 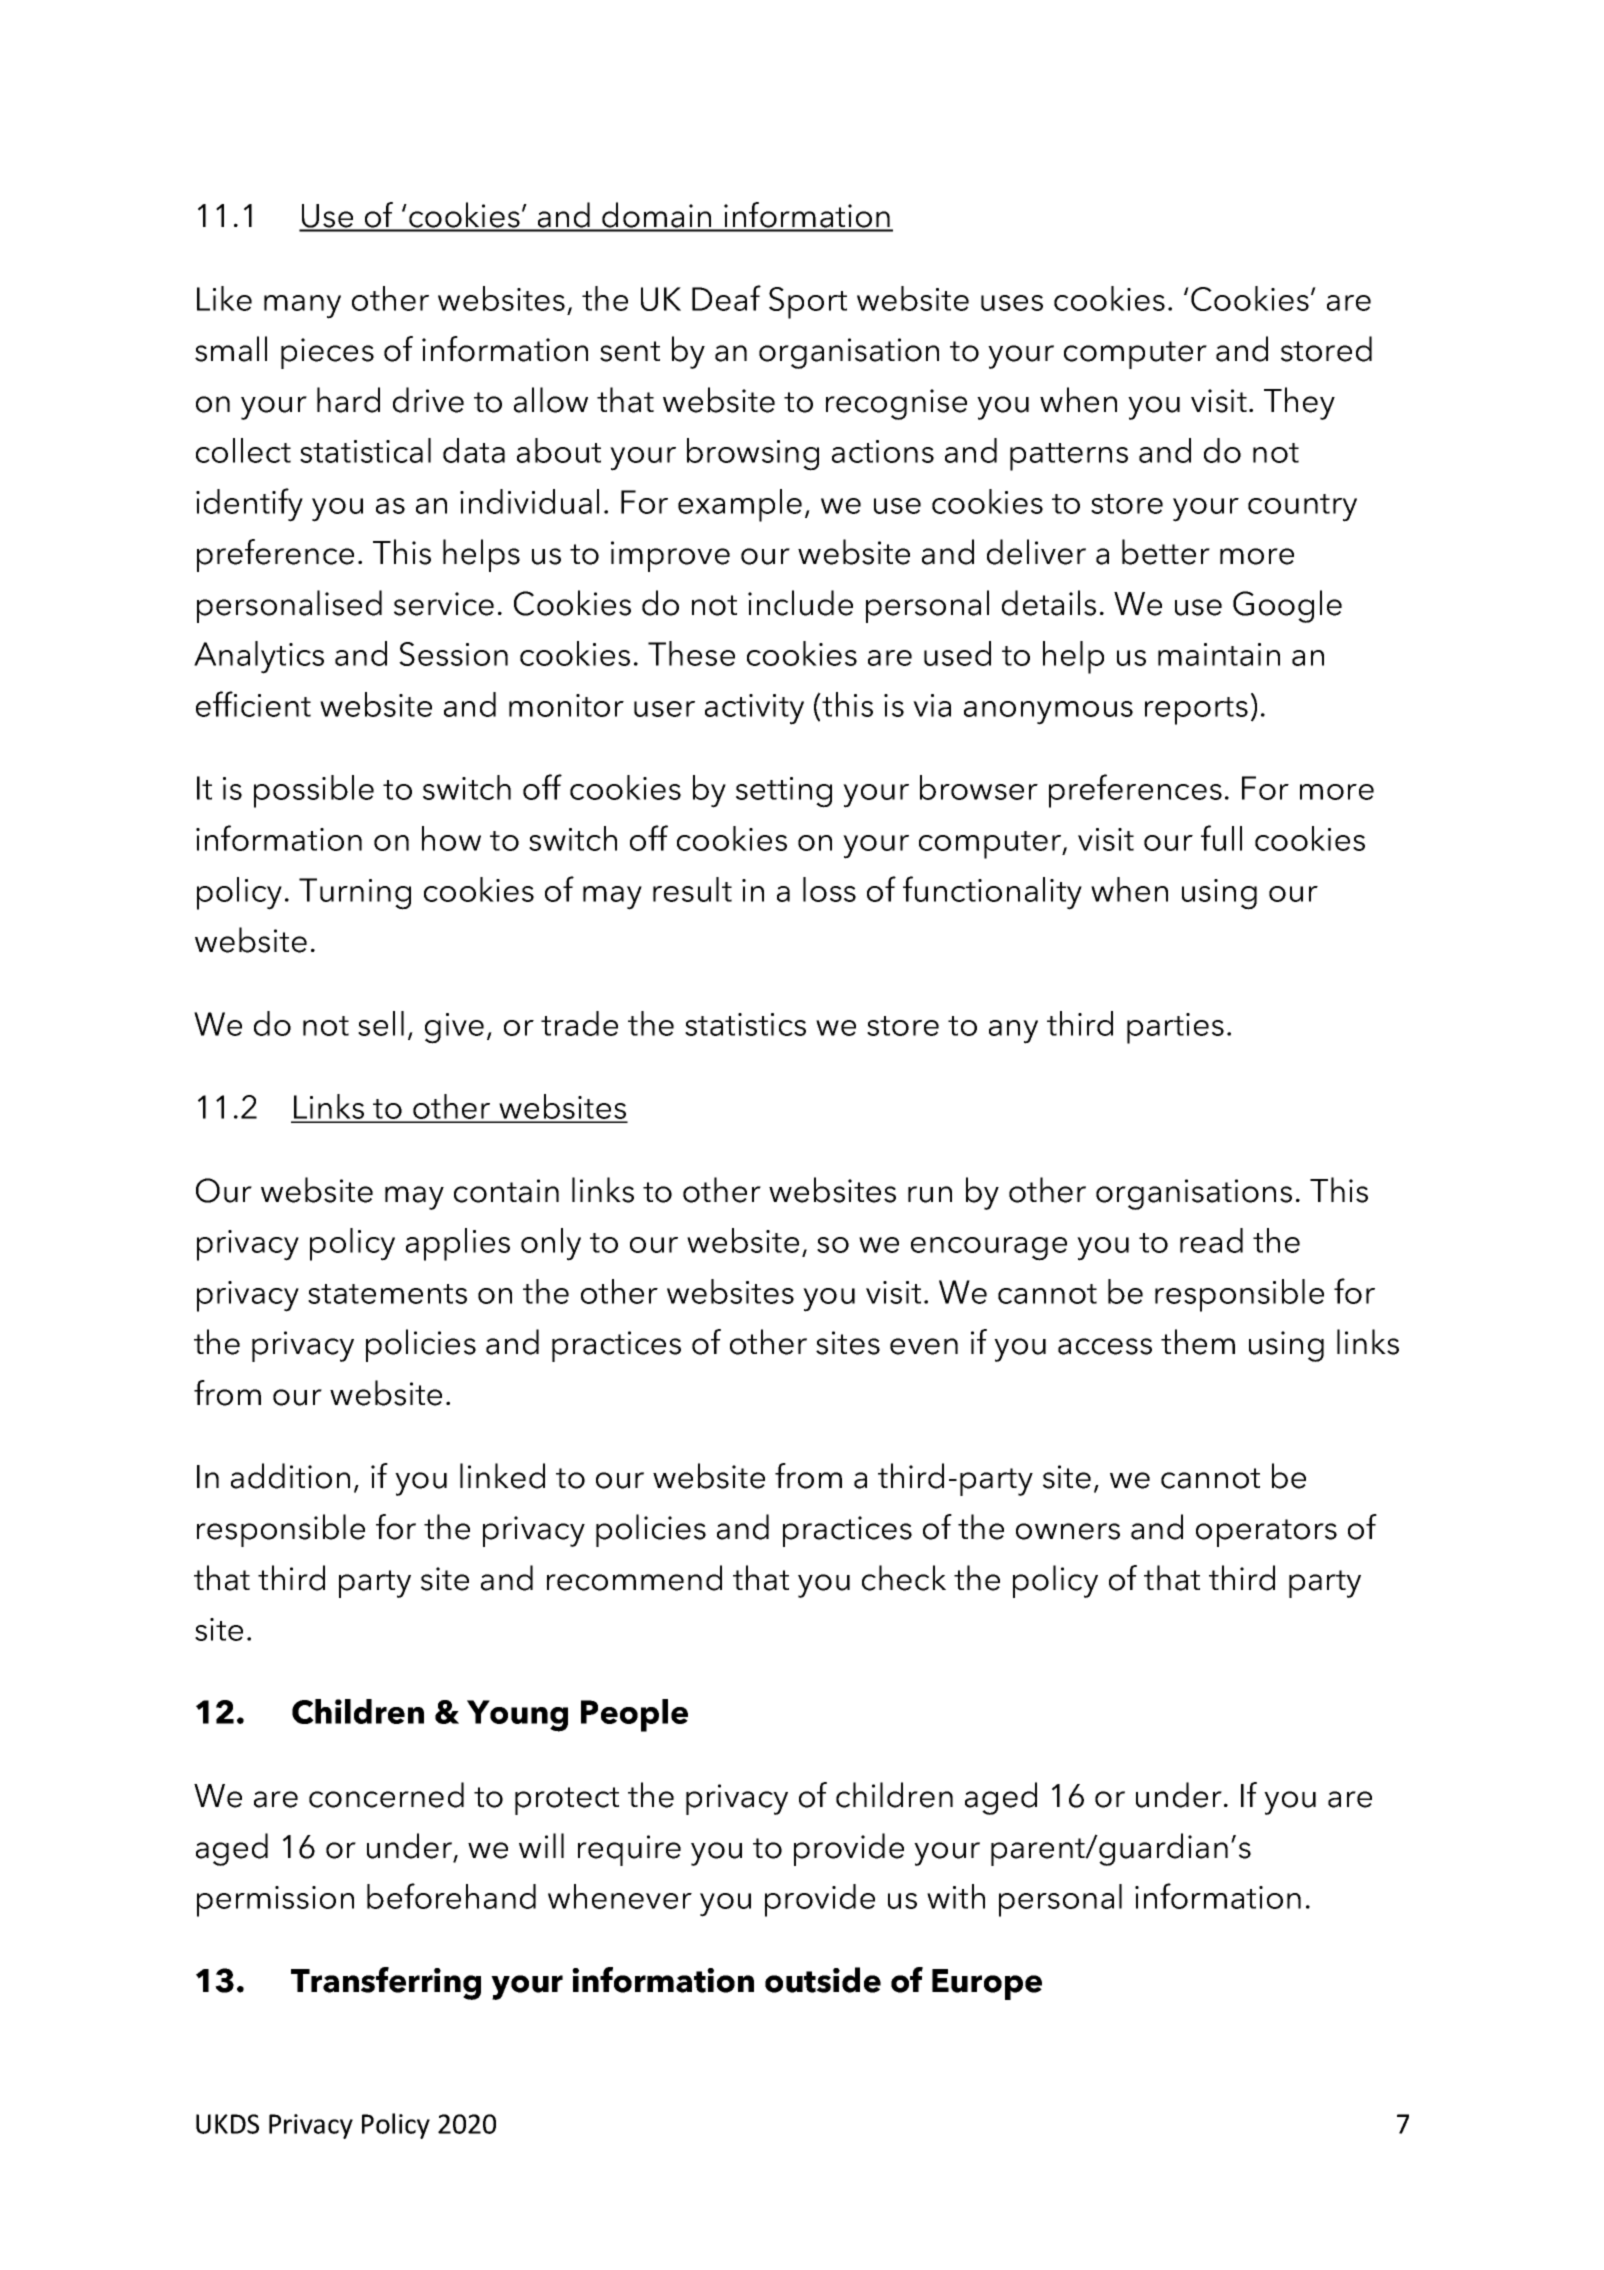 I want to click on Sport, so click(x=808, y=303).
